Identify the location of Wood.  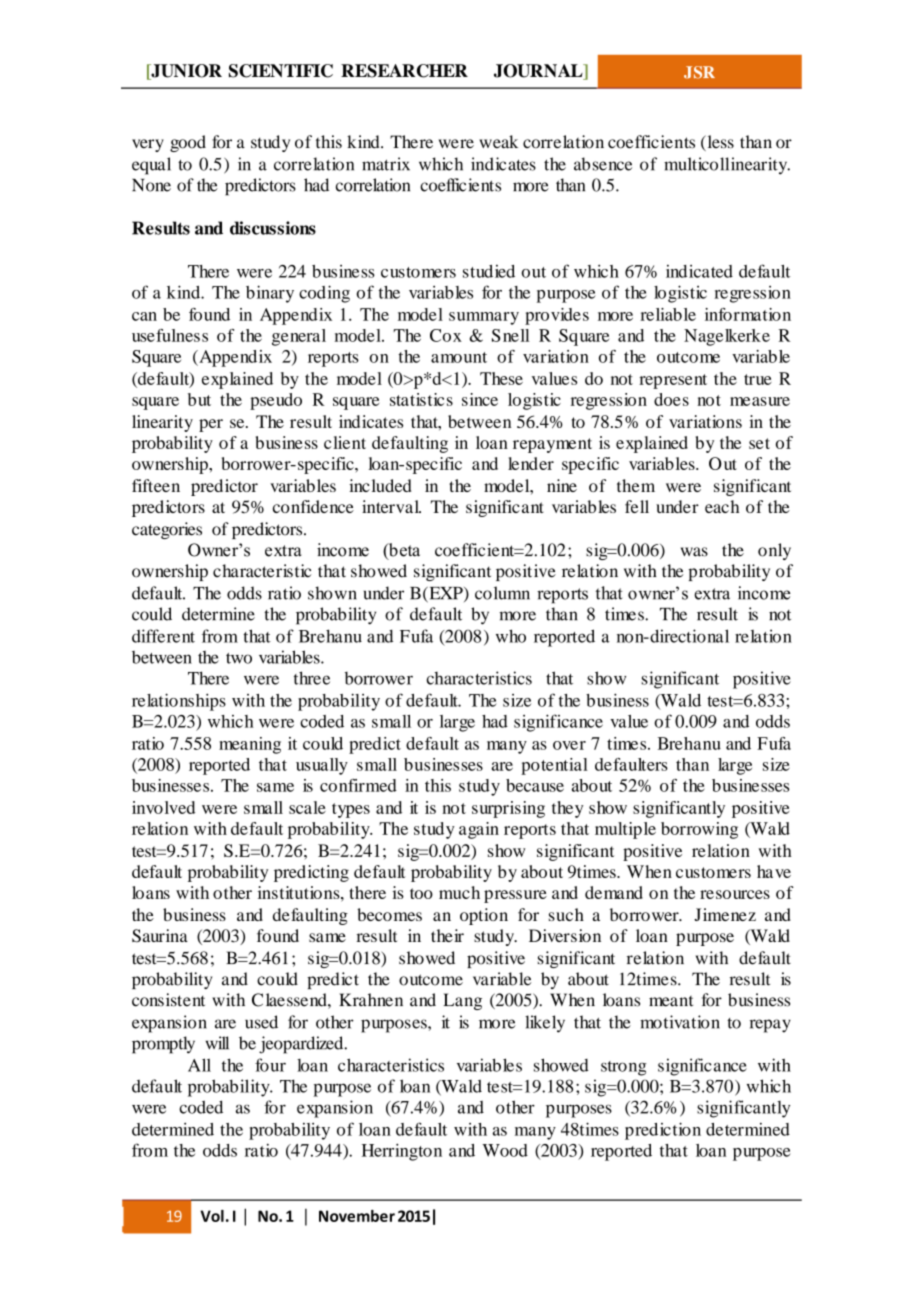
(505, 1150).
